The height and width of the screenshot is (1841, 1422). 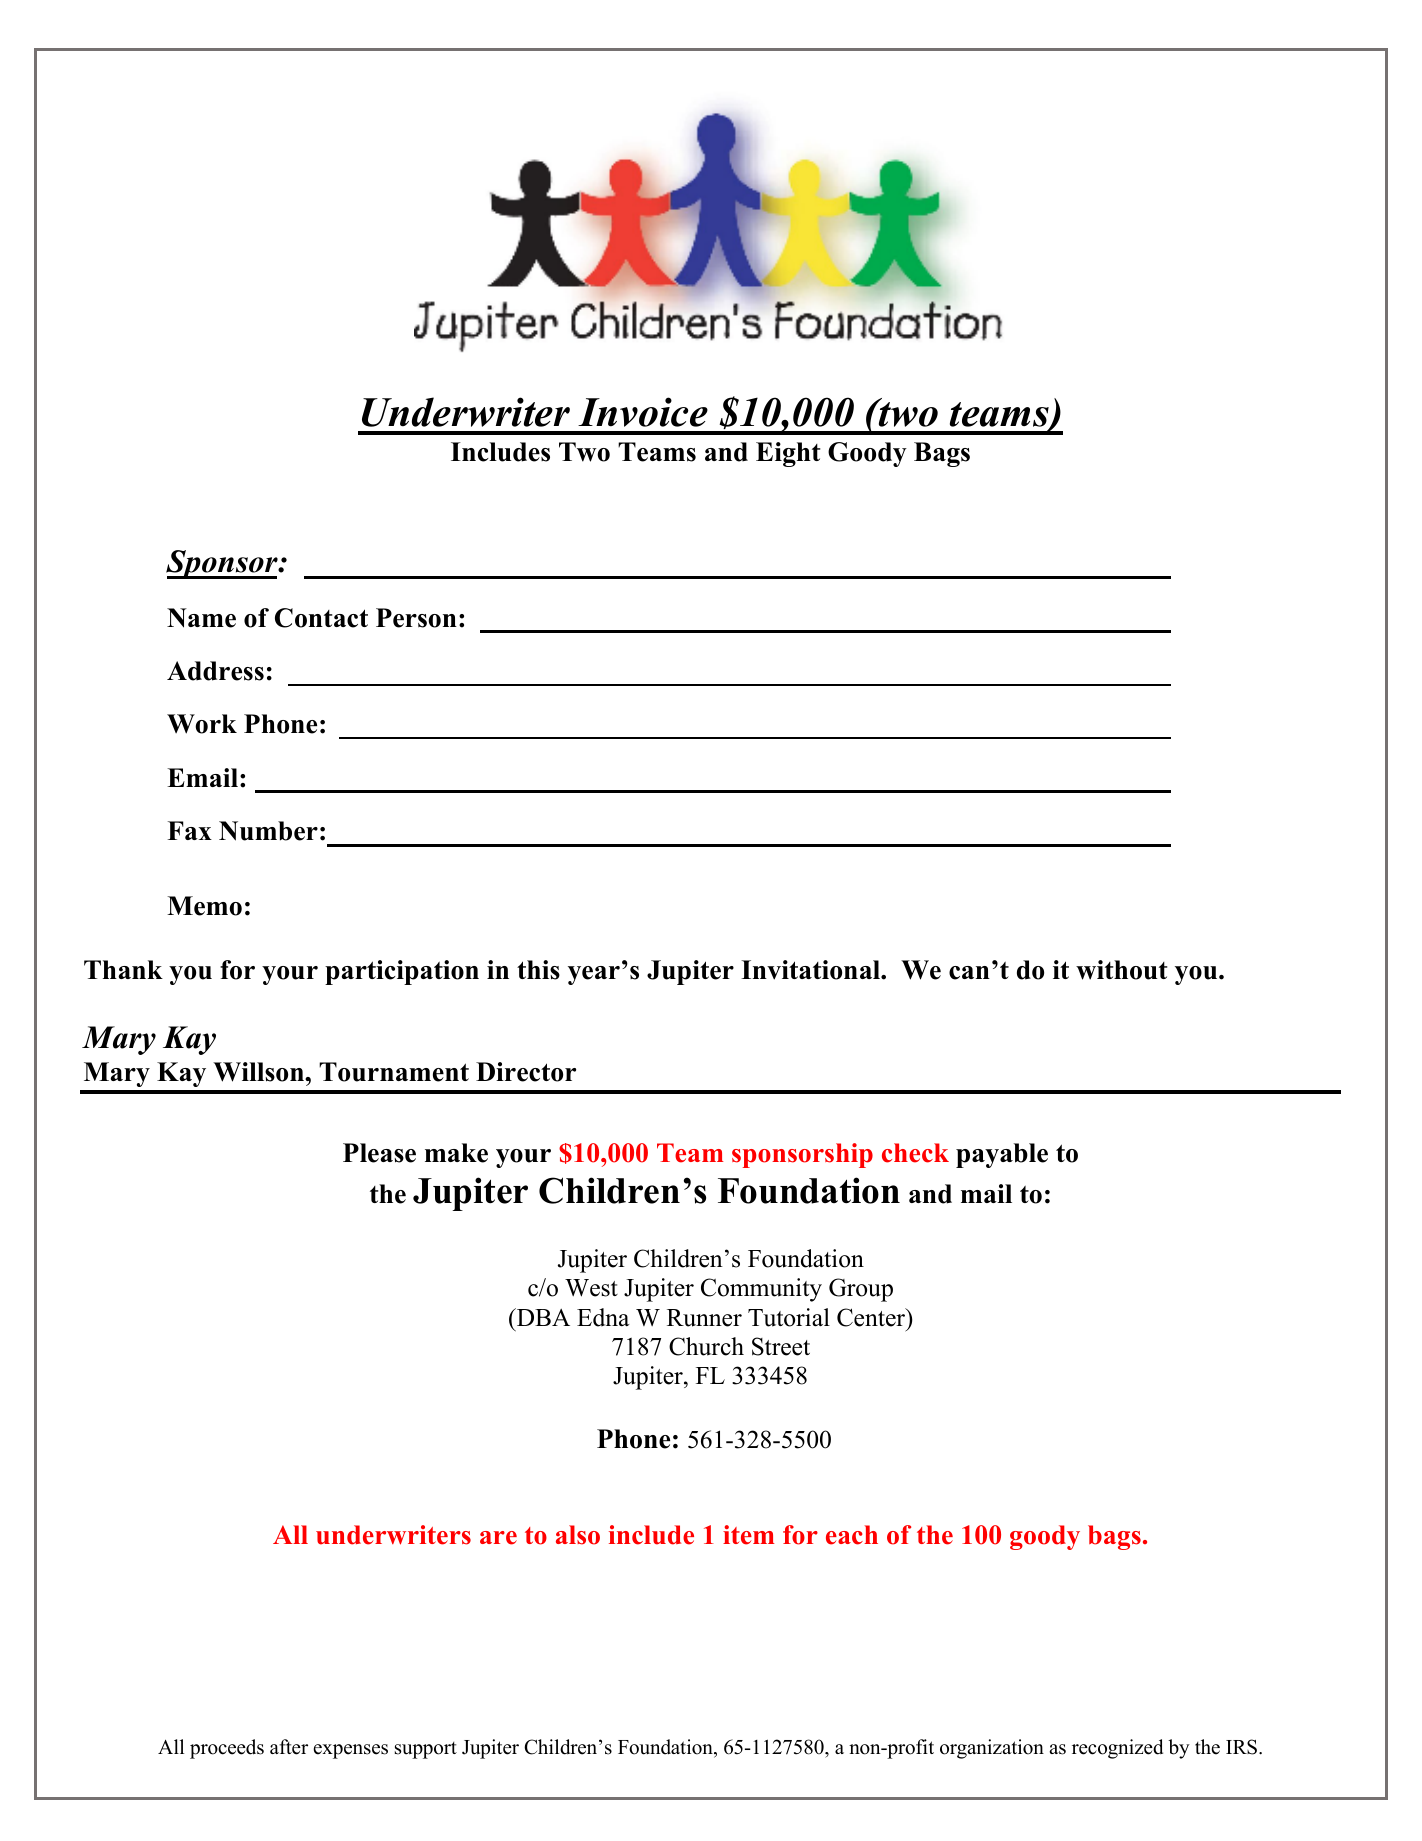 I want to click on Invoice, so click(x=643, y=412).
